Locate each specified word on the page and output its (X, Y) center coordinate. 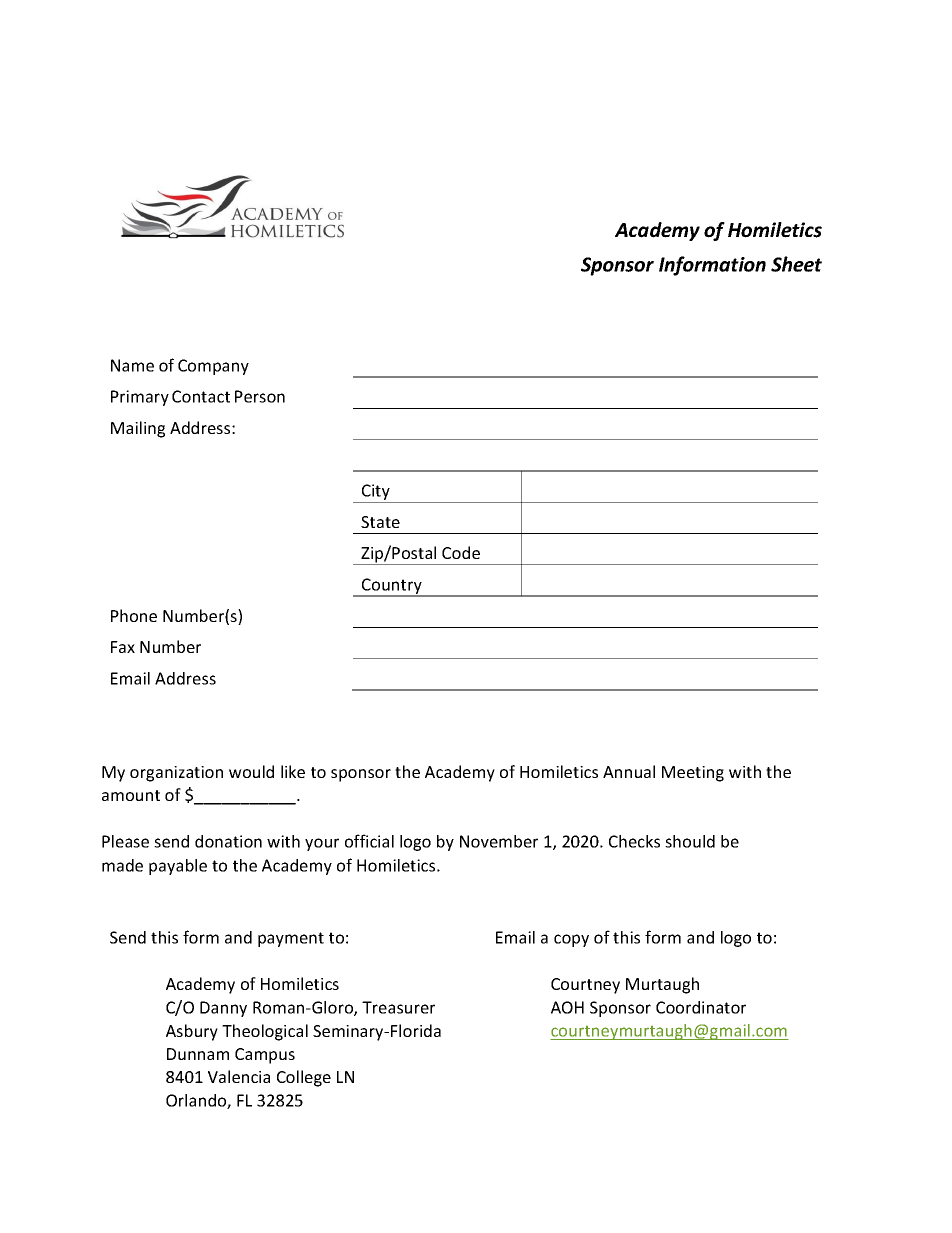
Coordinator (701, 1007)
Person (260, 396)
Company (213, 367)
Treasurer (398, 1007)
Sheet (796, 264)
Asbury (192, 1032)
